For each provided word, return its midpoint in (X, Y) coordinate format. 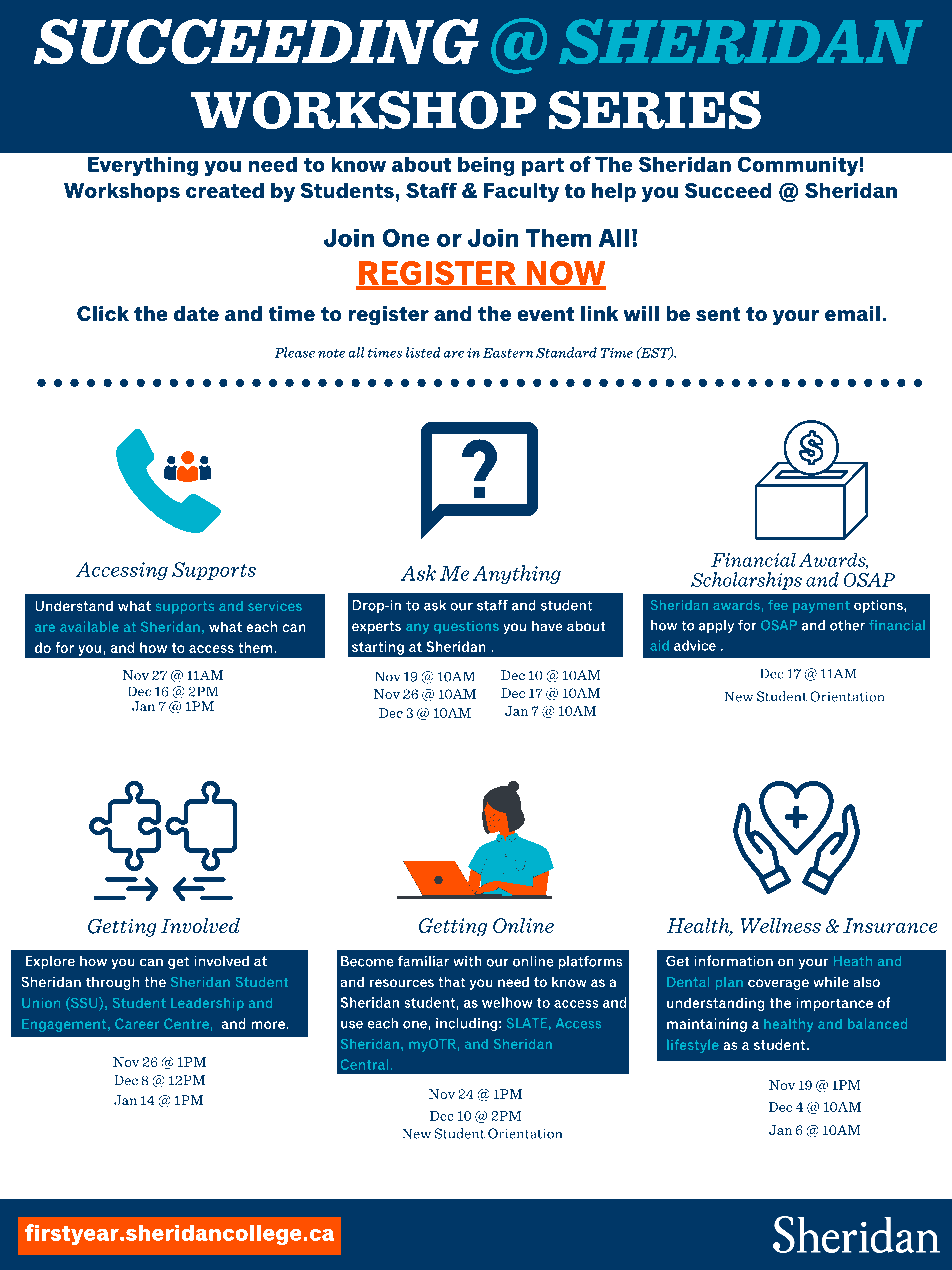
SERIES (655, 110)
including (466, 1024)
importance (835, 1004)
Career (137, 1023)
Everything (143, 166)
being (486, 166)
